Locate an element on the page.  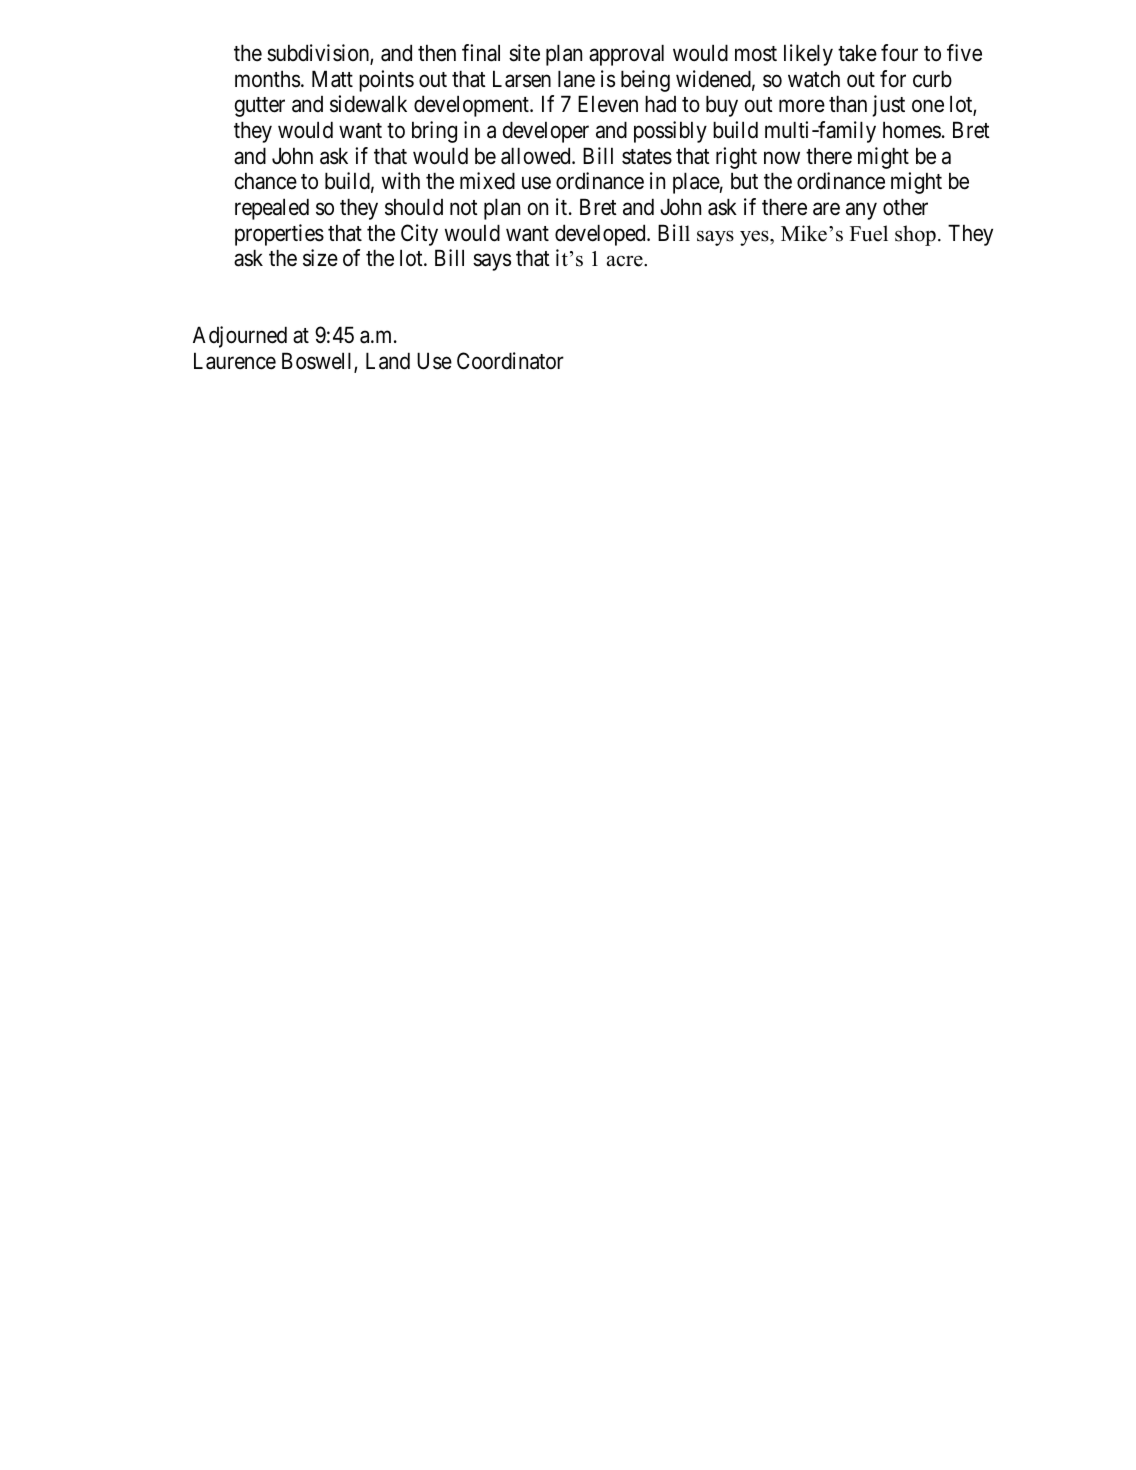
approval is located at coordinates (626, 55).
